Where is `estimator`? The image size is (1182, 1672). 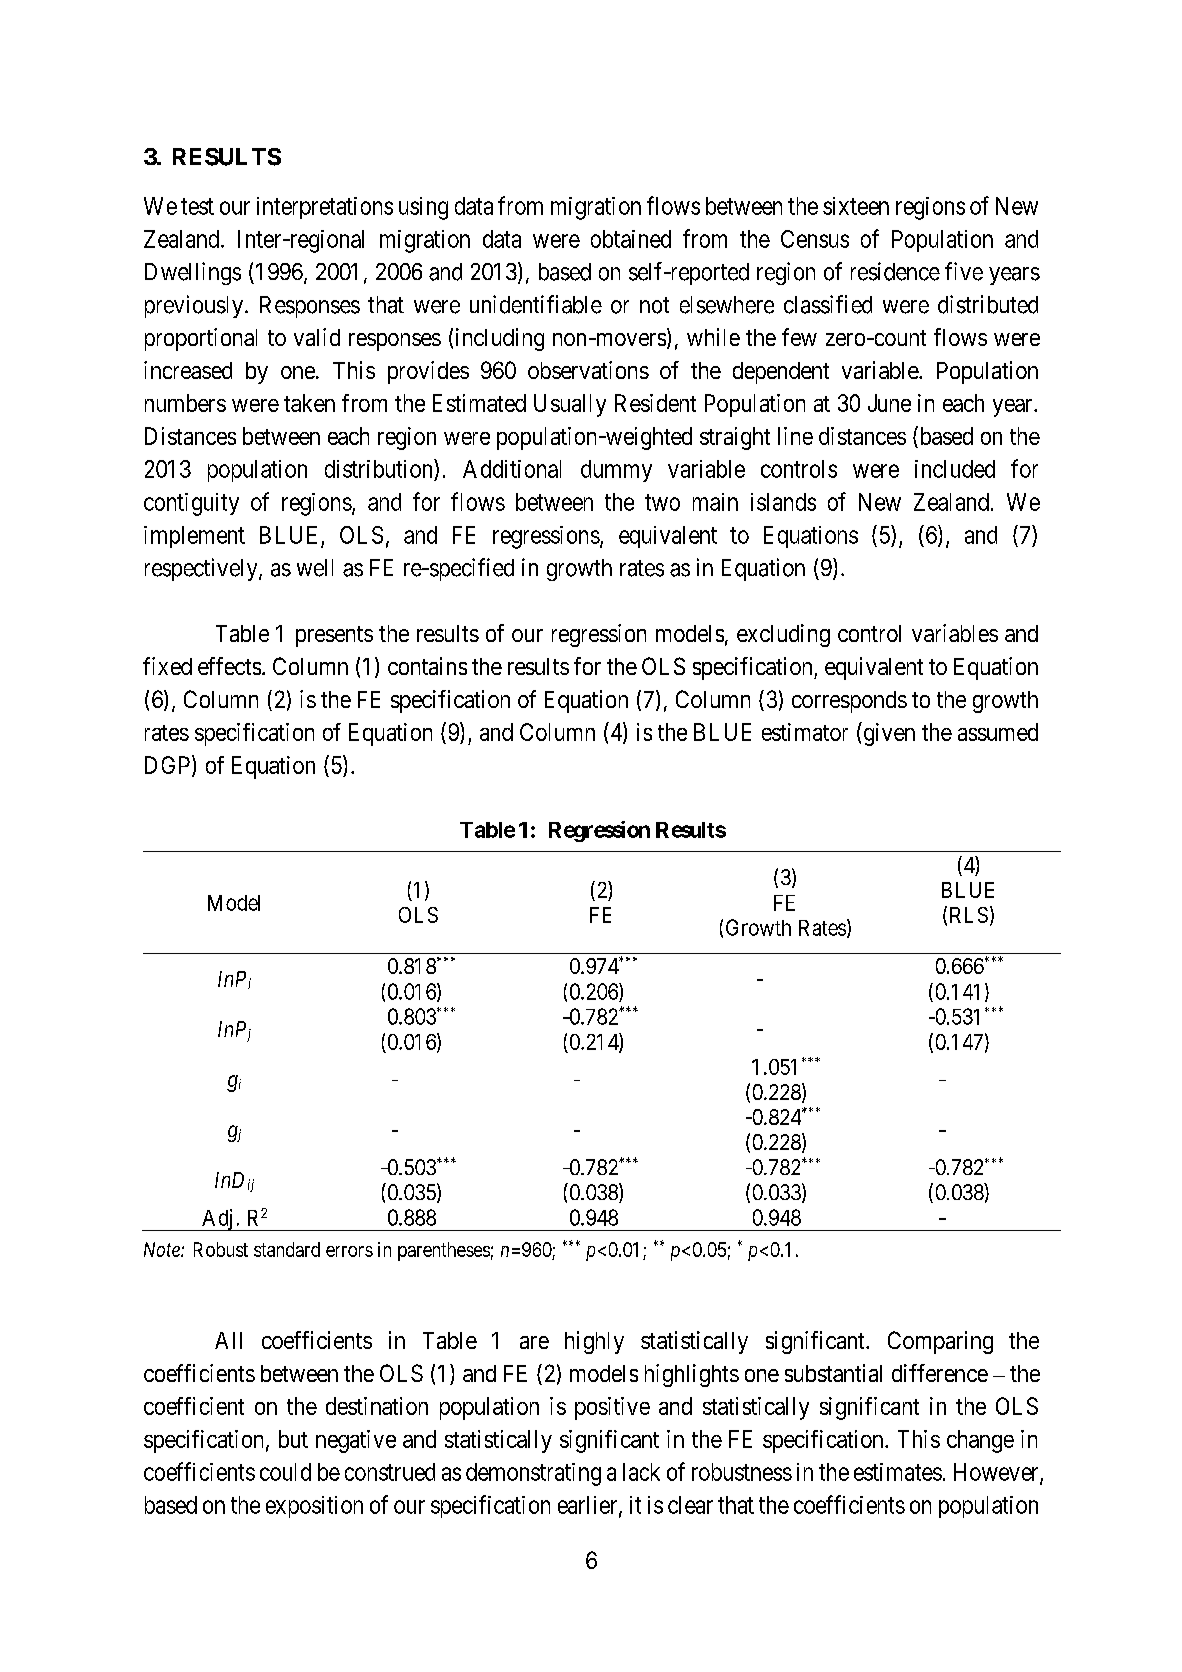
estimator is located at coordinates (805, 732).
